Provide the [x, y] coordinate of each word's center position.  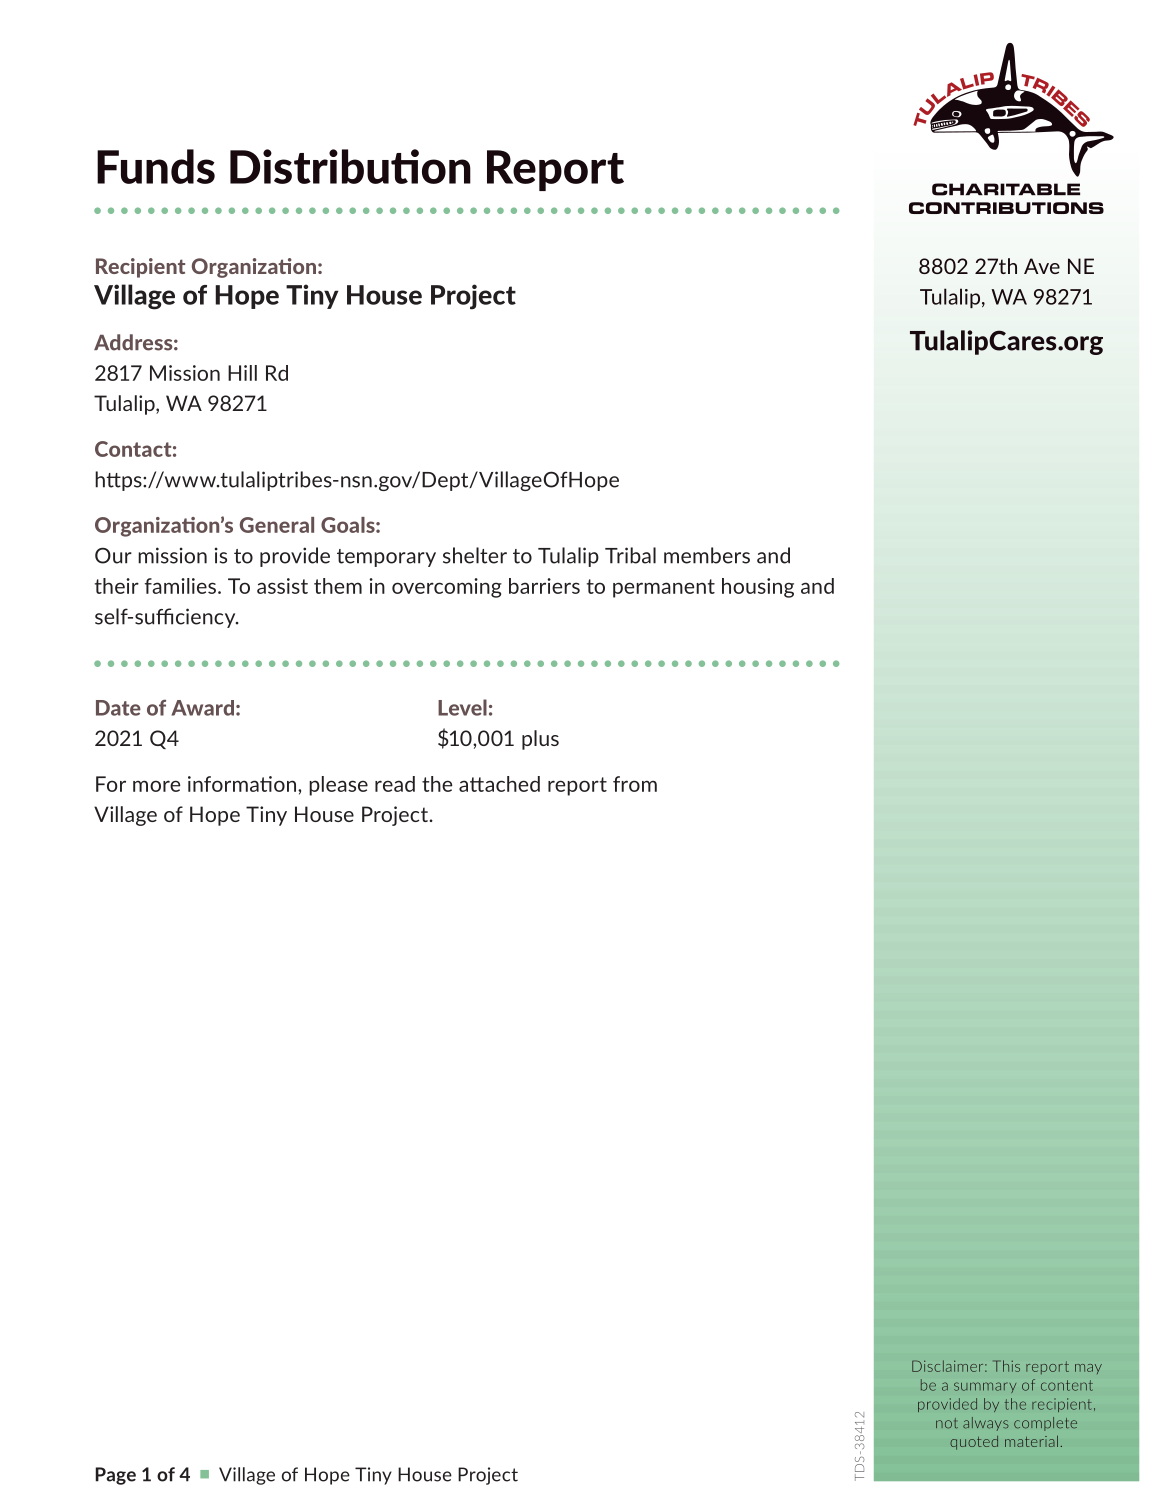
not [947, 1423]
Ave [1042, 266]
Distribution [350, 166]
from [635, 784]
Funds [156, 166]
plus [540, 740]
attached [499, 784]
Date [118, 708]
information [242, 784]
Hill [242, 373]
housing [758, 588]
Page [115, 1476]
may [1088, 1369]
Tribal [630, 555]
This [1006, 1366]
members [707, 555]
